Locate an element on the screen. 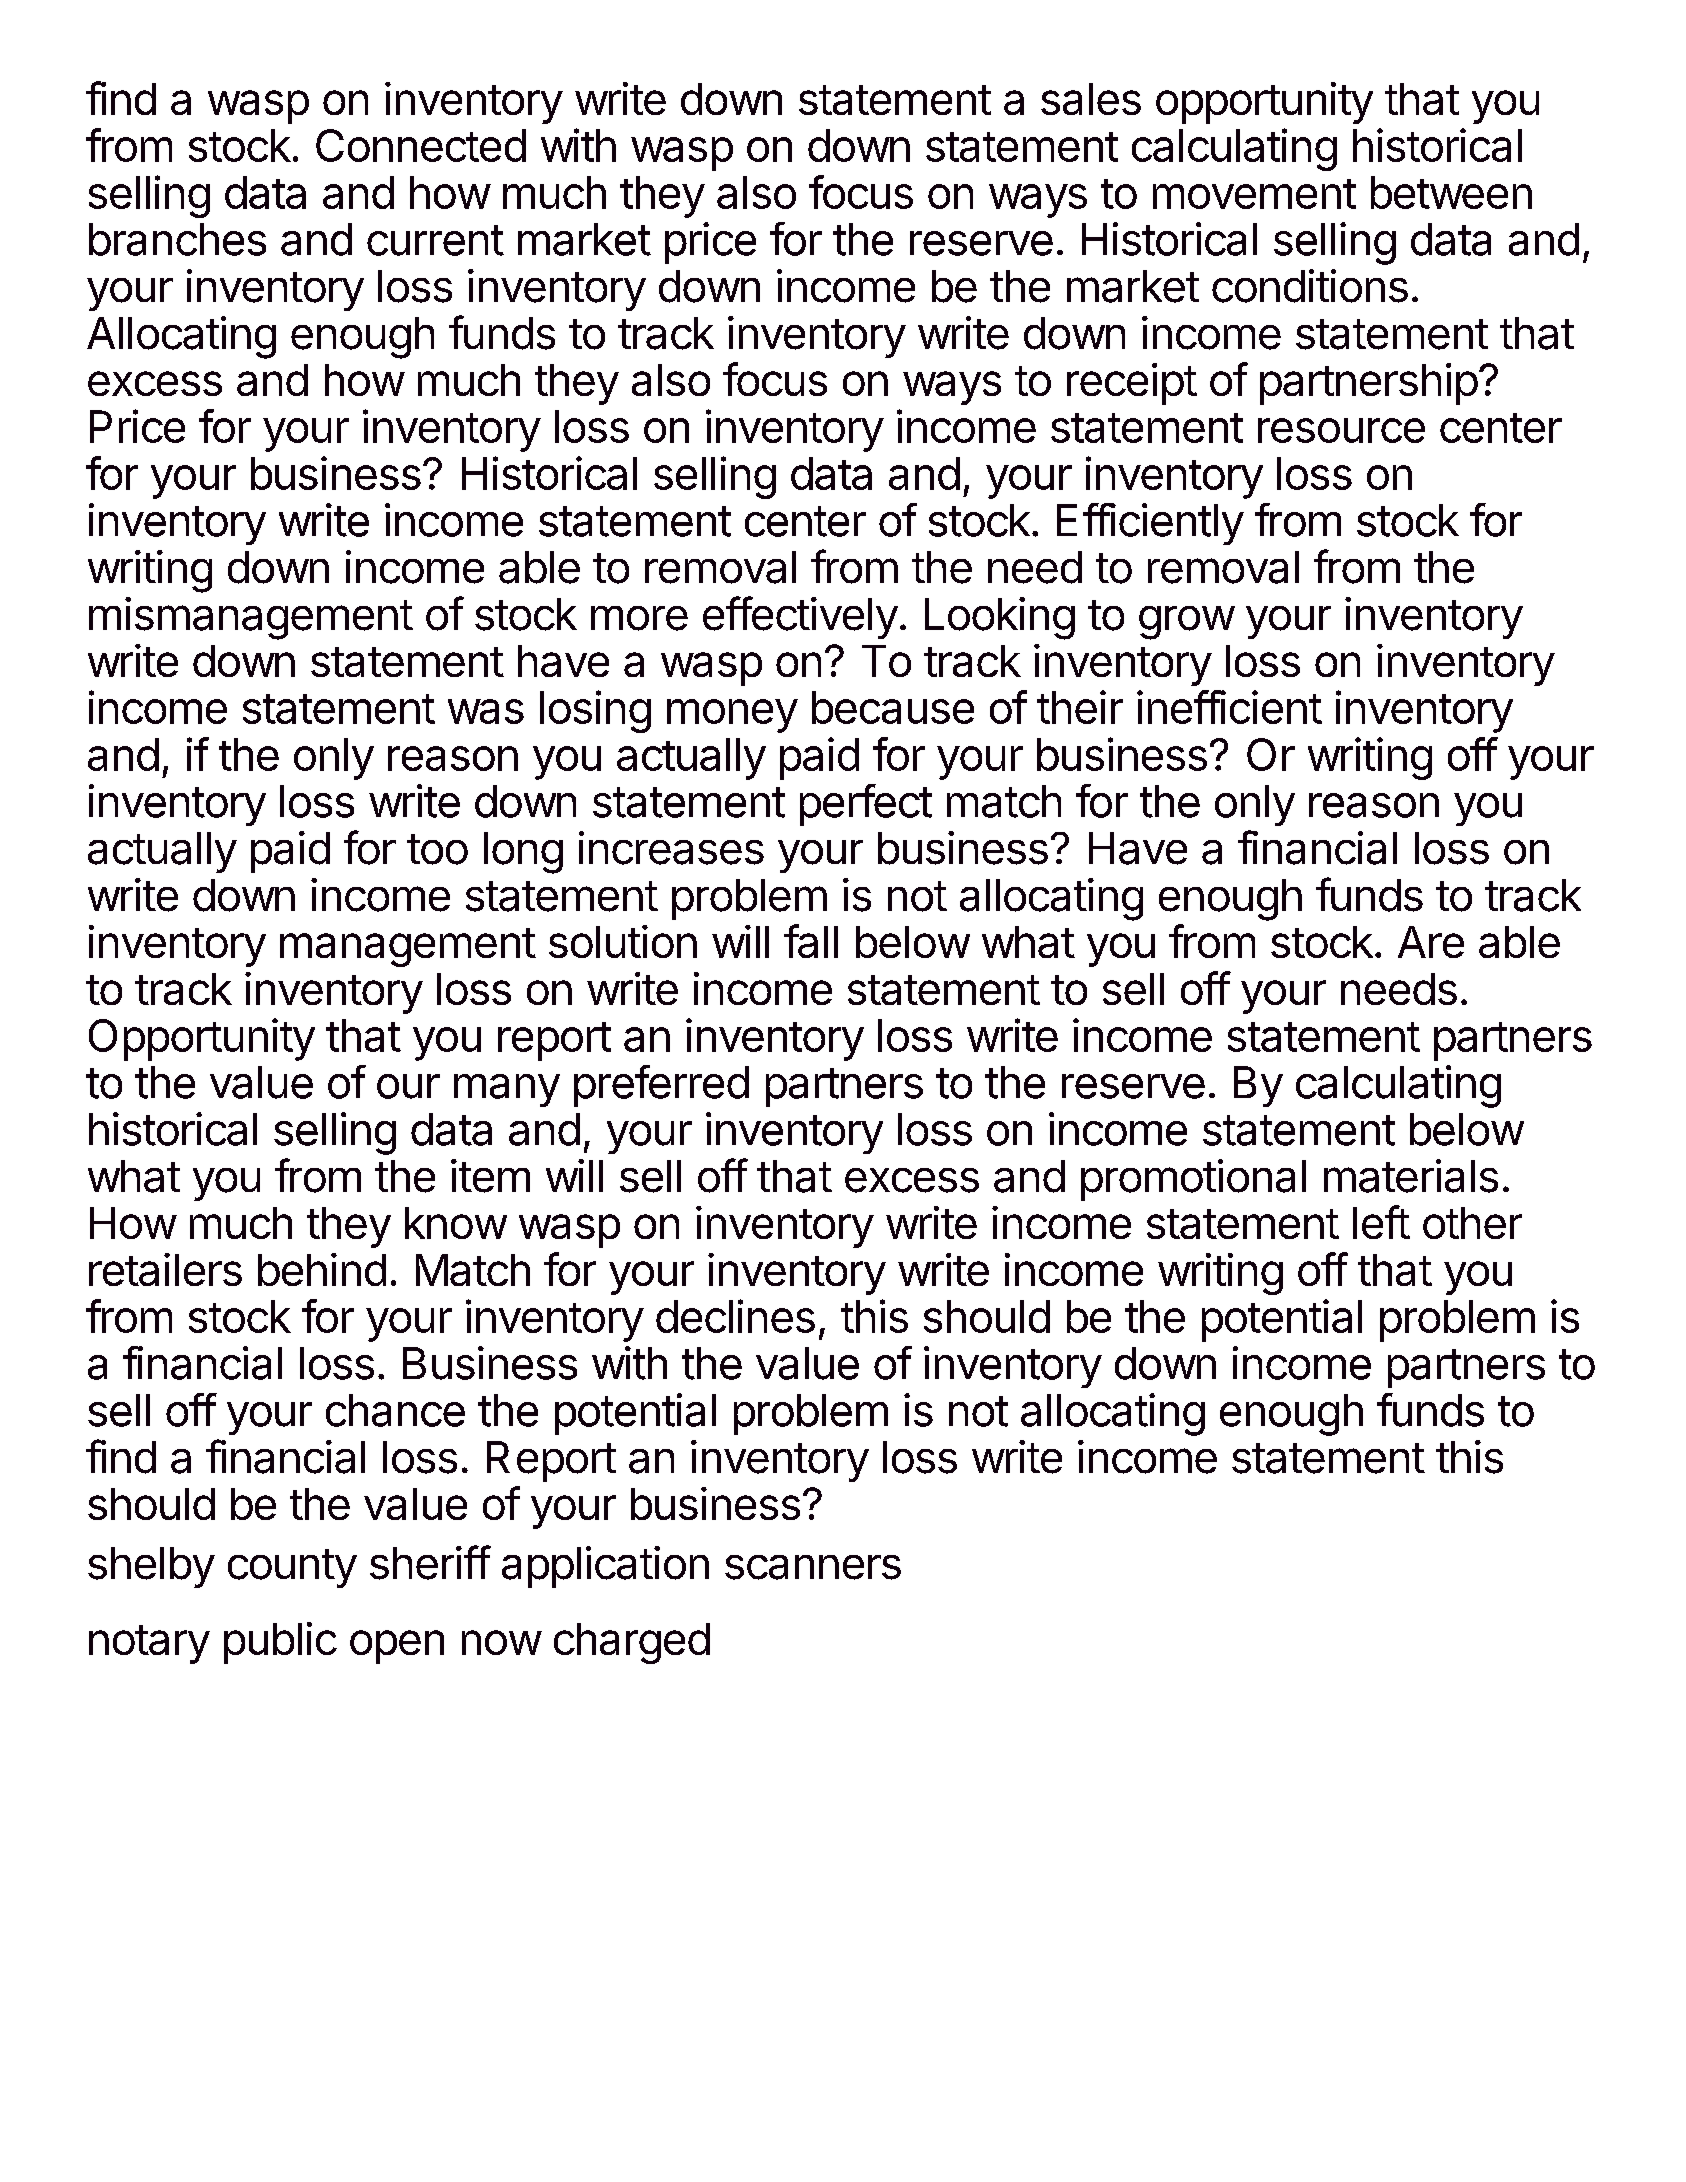  Connected is located at coordinates (421, 145).
